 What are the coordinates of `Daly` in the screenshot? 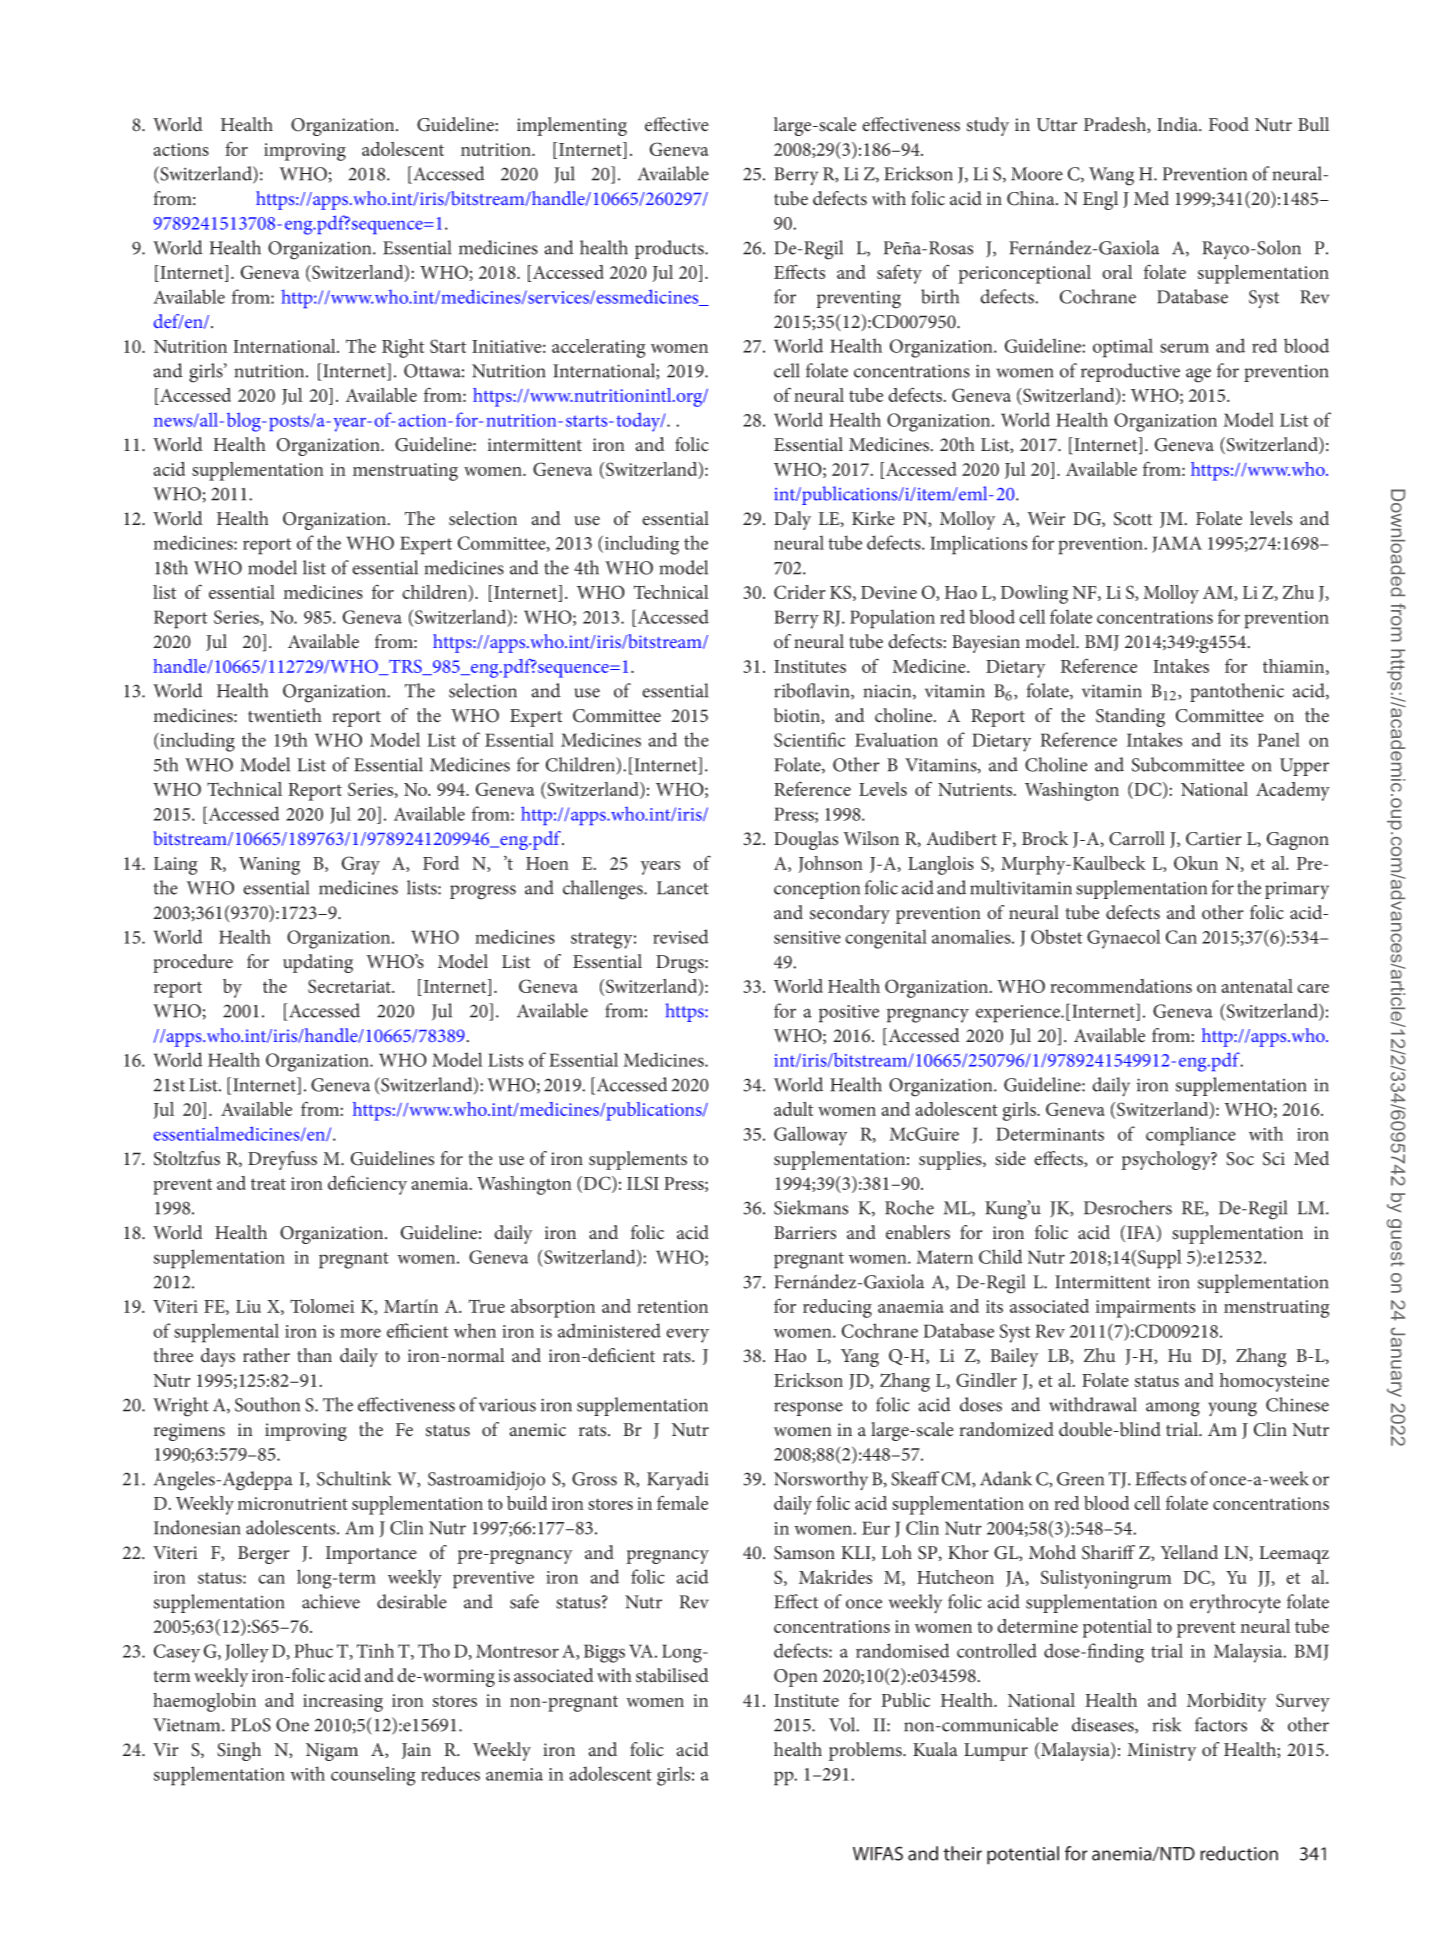 It's located at (792, 520).
